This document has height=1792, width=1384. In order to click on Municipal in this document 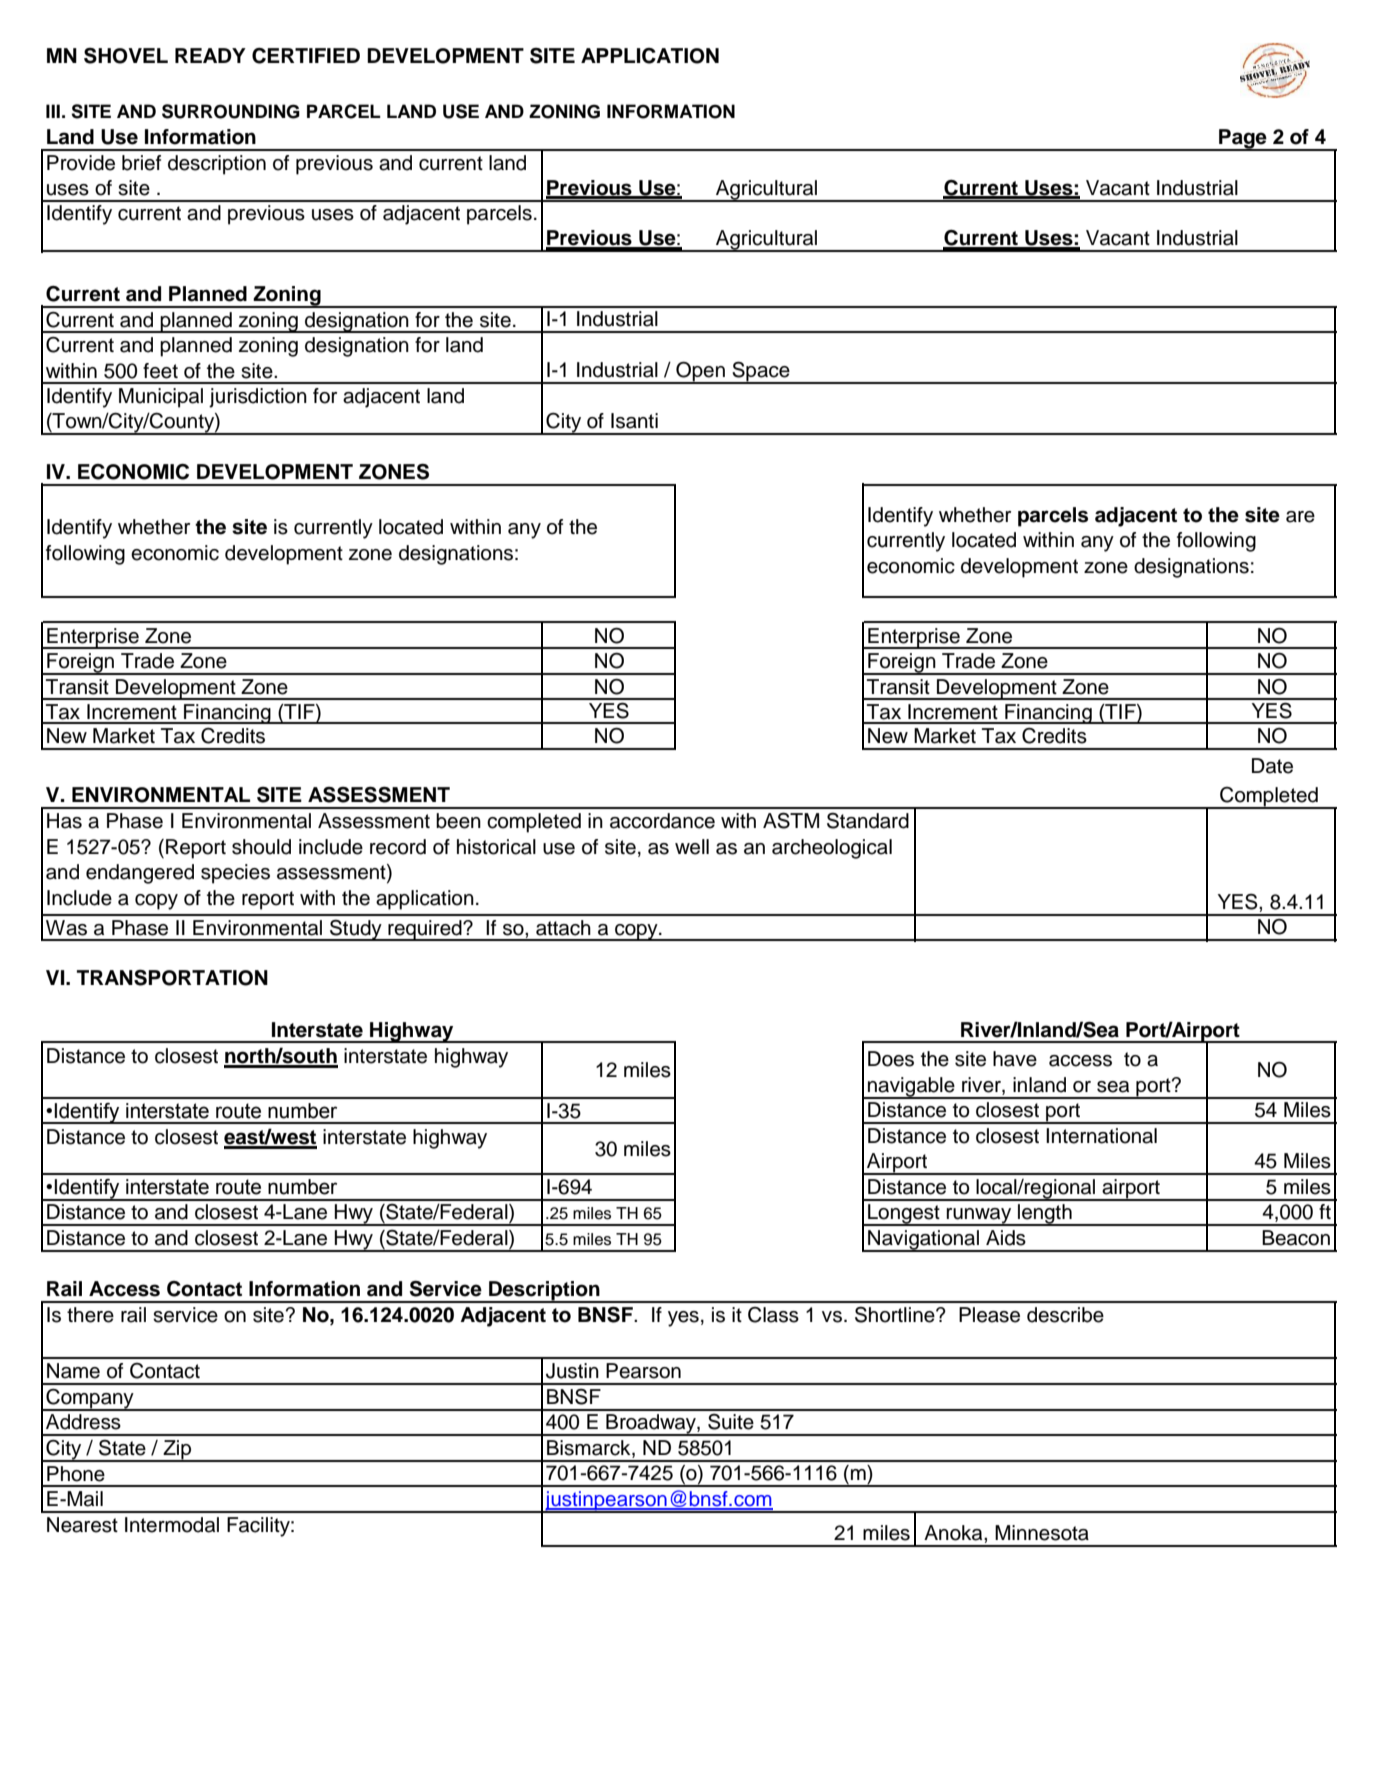, I will do `click(161, 398)`.
